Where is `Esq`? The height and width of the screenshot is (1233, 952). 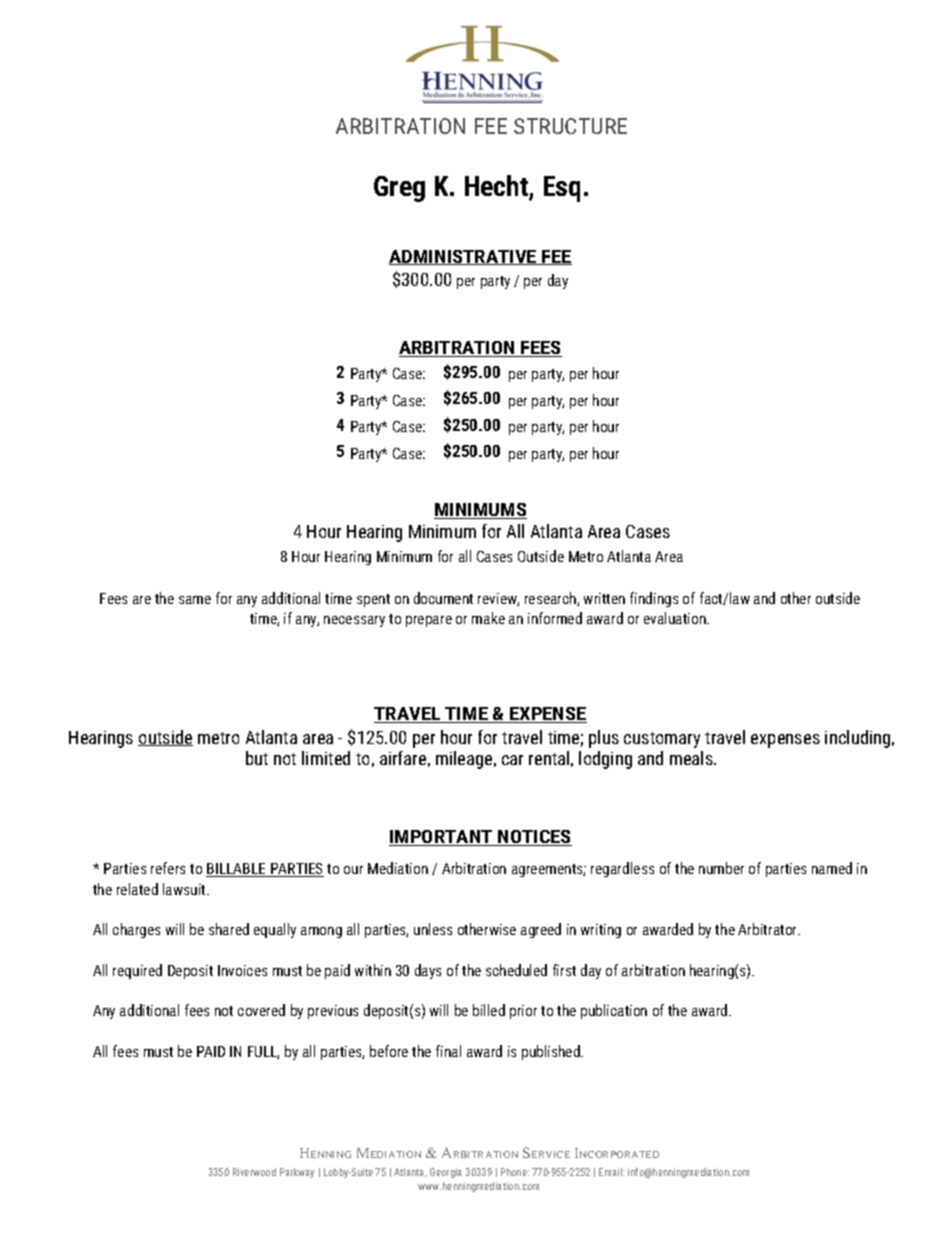 Esq is located at coordinates (562, 189).
